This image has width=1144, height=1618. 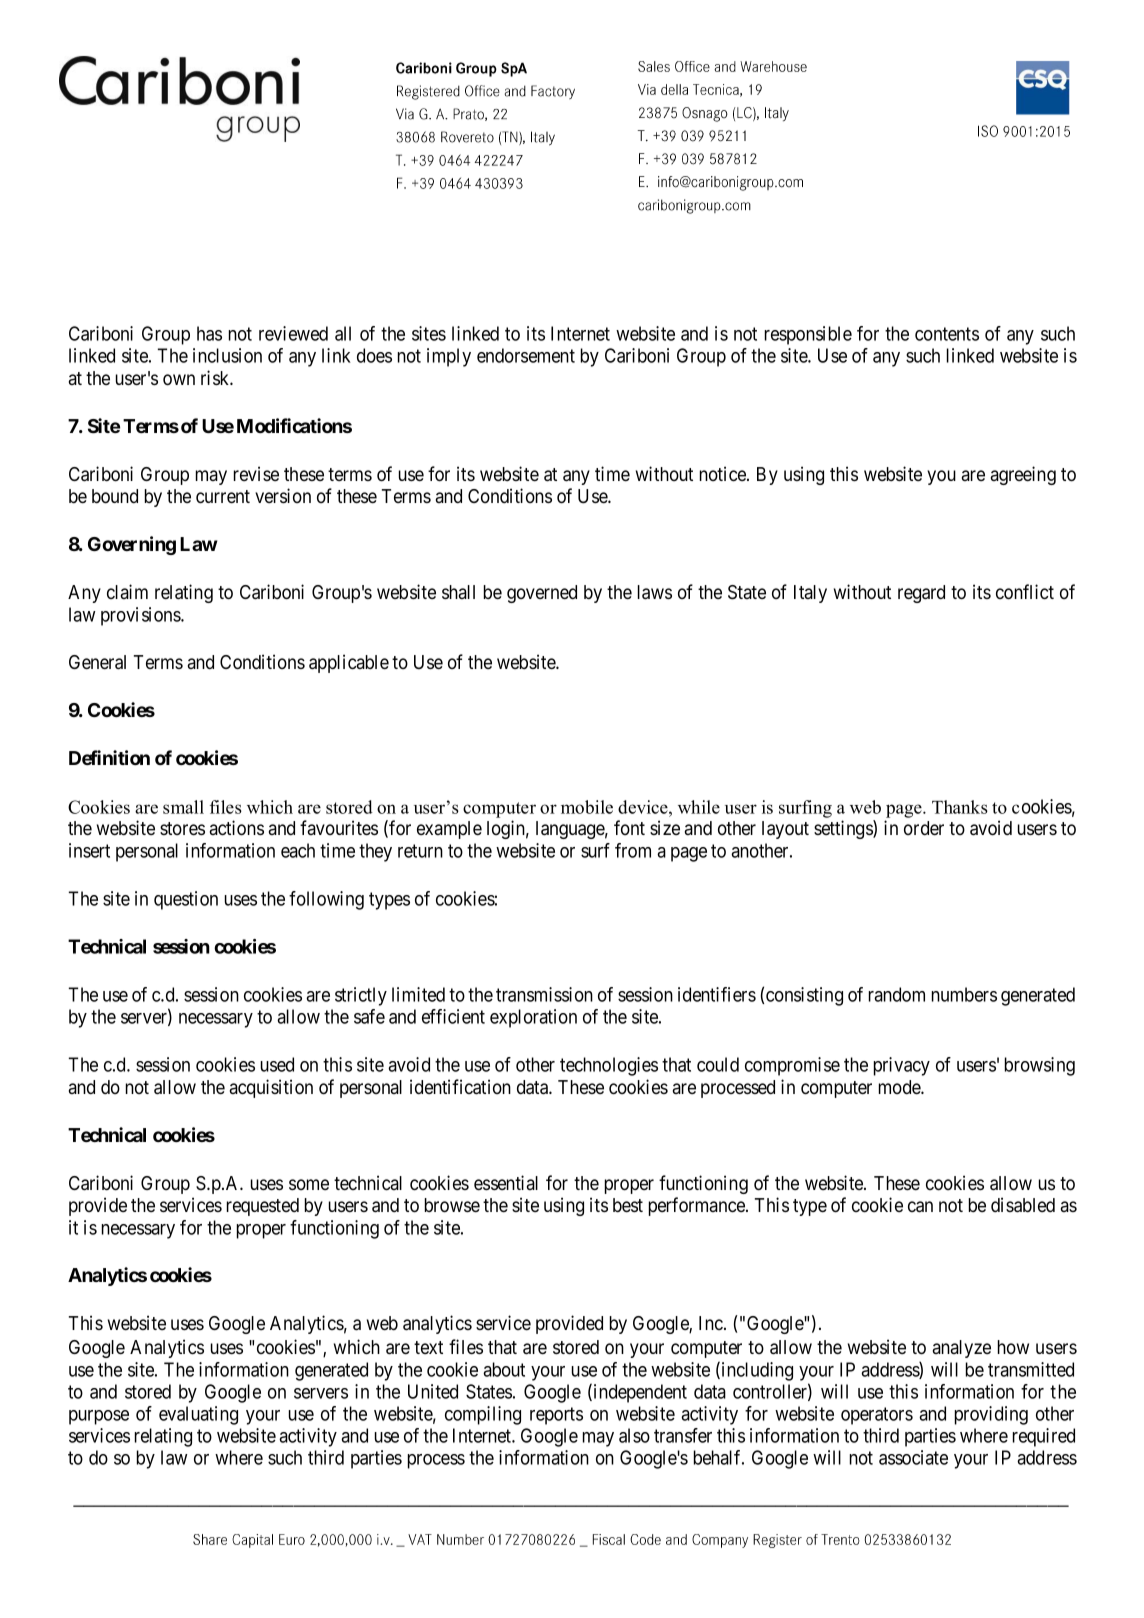 I want to click on requested, so click(x=263, y=1207).
